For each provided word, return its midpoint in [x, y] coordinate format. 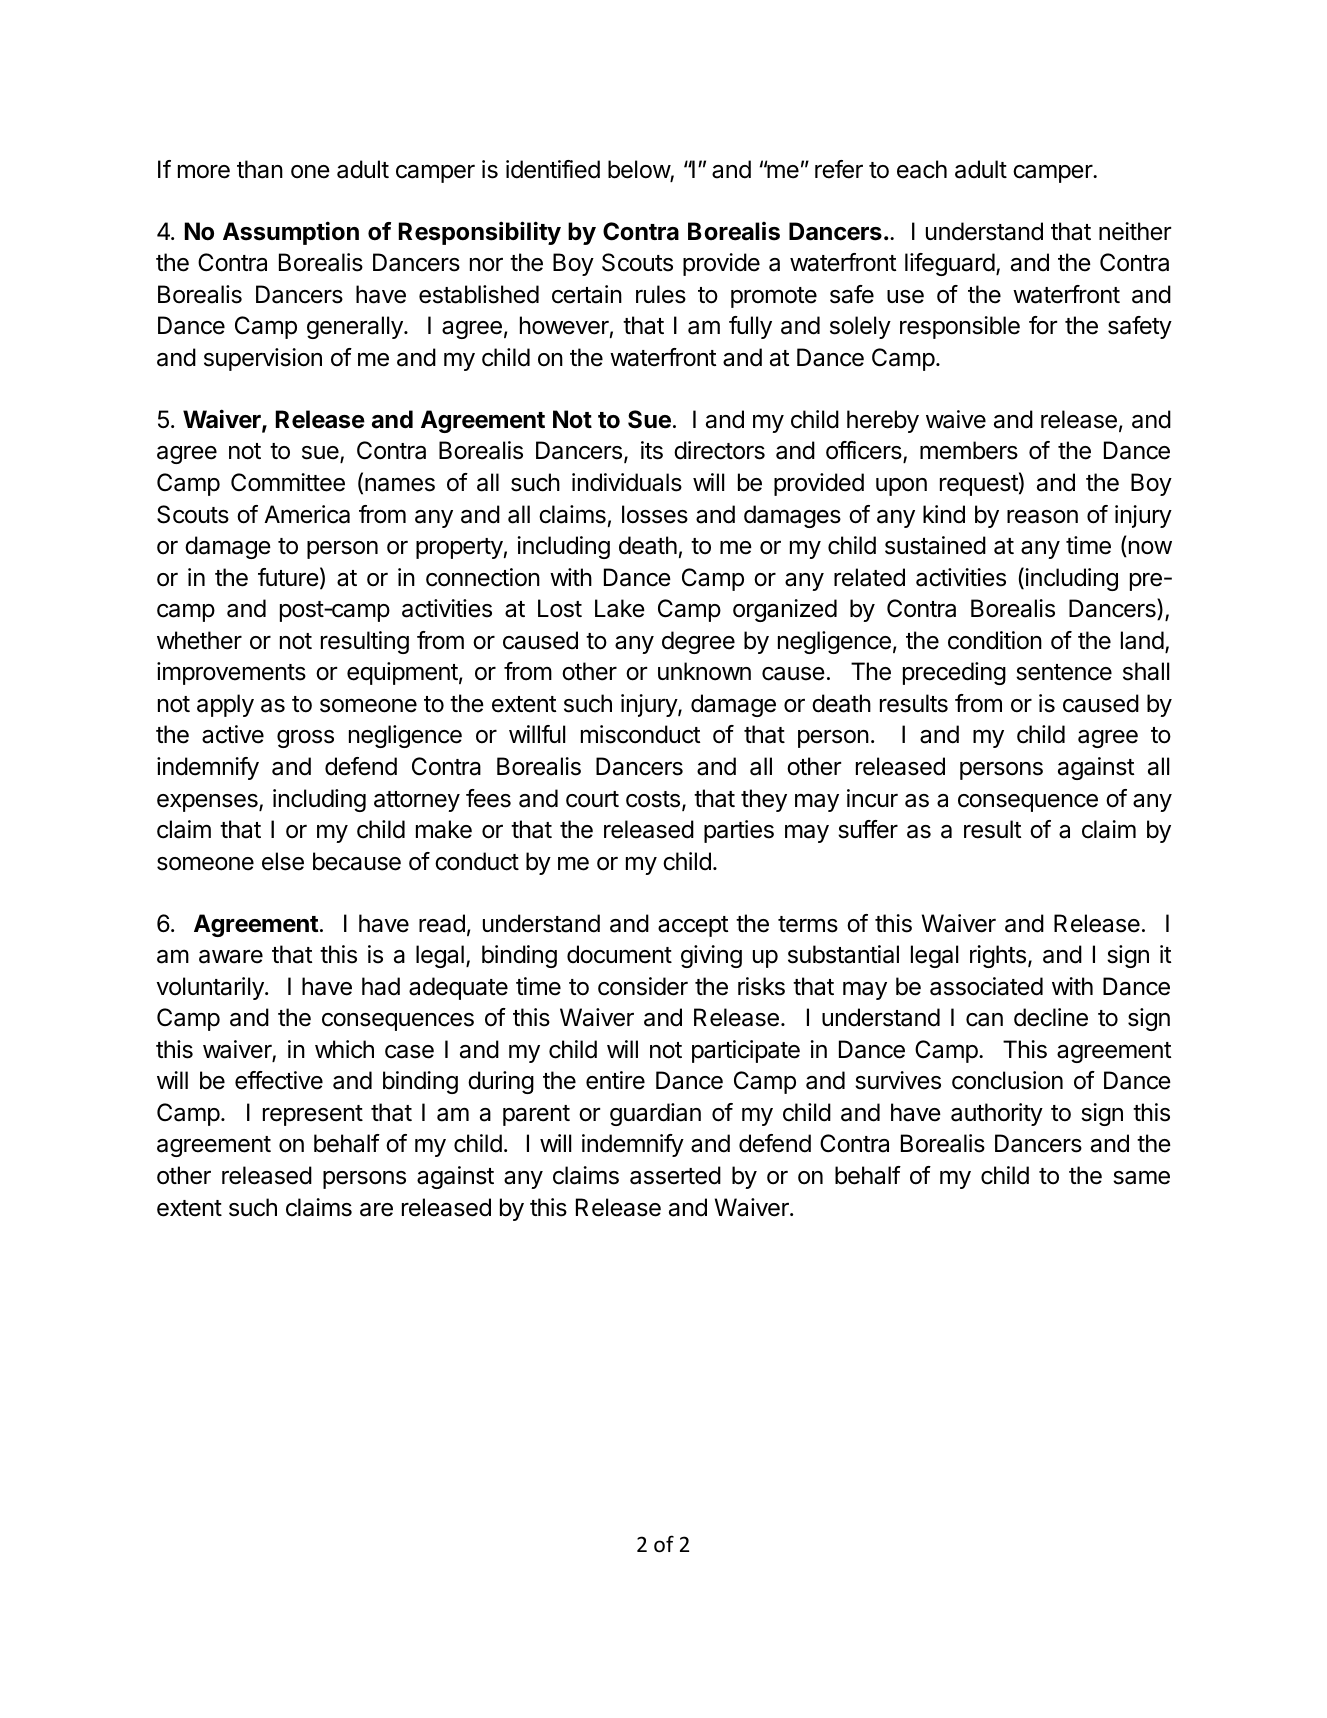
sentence [1064, 672]
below [639, 170]
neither [1135, 231]
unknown [704, 671]
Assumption [291, 233]
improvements [231, 673]
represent [313, 1115]
